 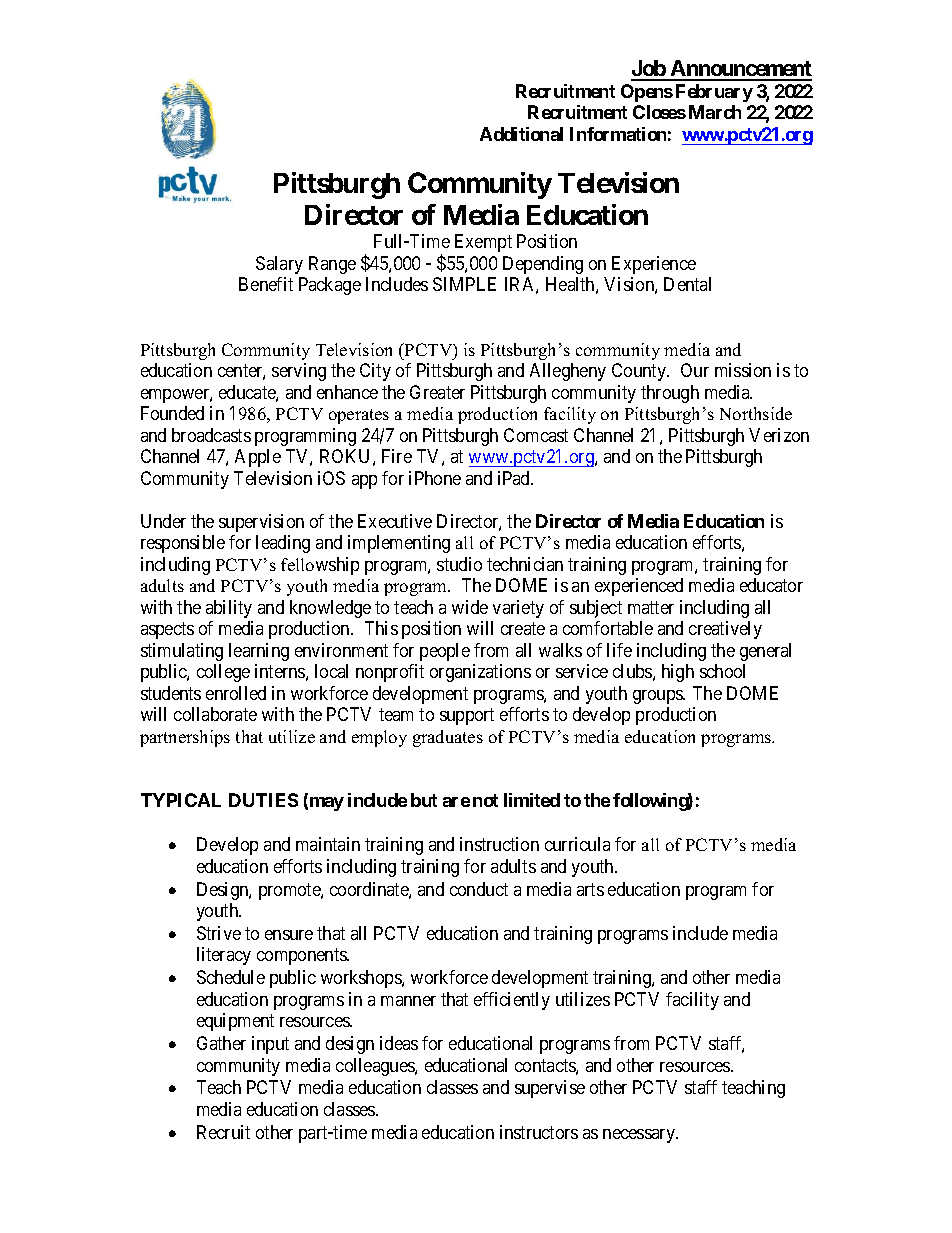 I want to click on Additional, so click(x=521, y=134).
